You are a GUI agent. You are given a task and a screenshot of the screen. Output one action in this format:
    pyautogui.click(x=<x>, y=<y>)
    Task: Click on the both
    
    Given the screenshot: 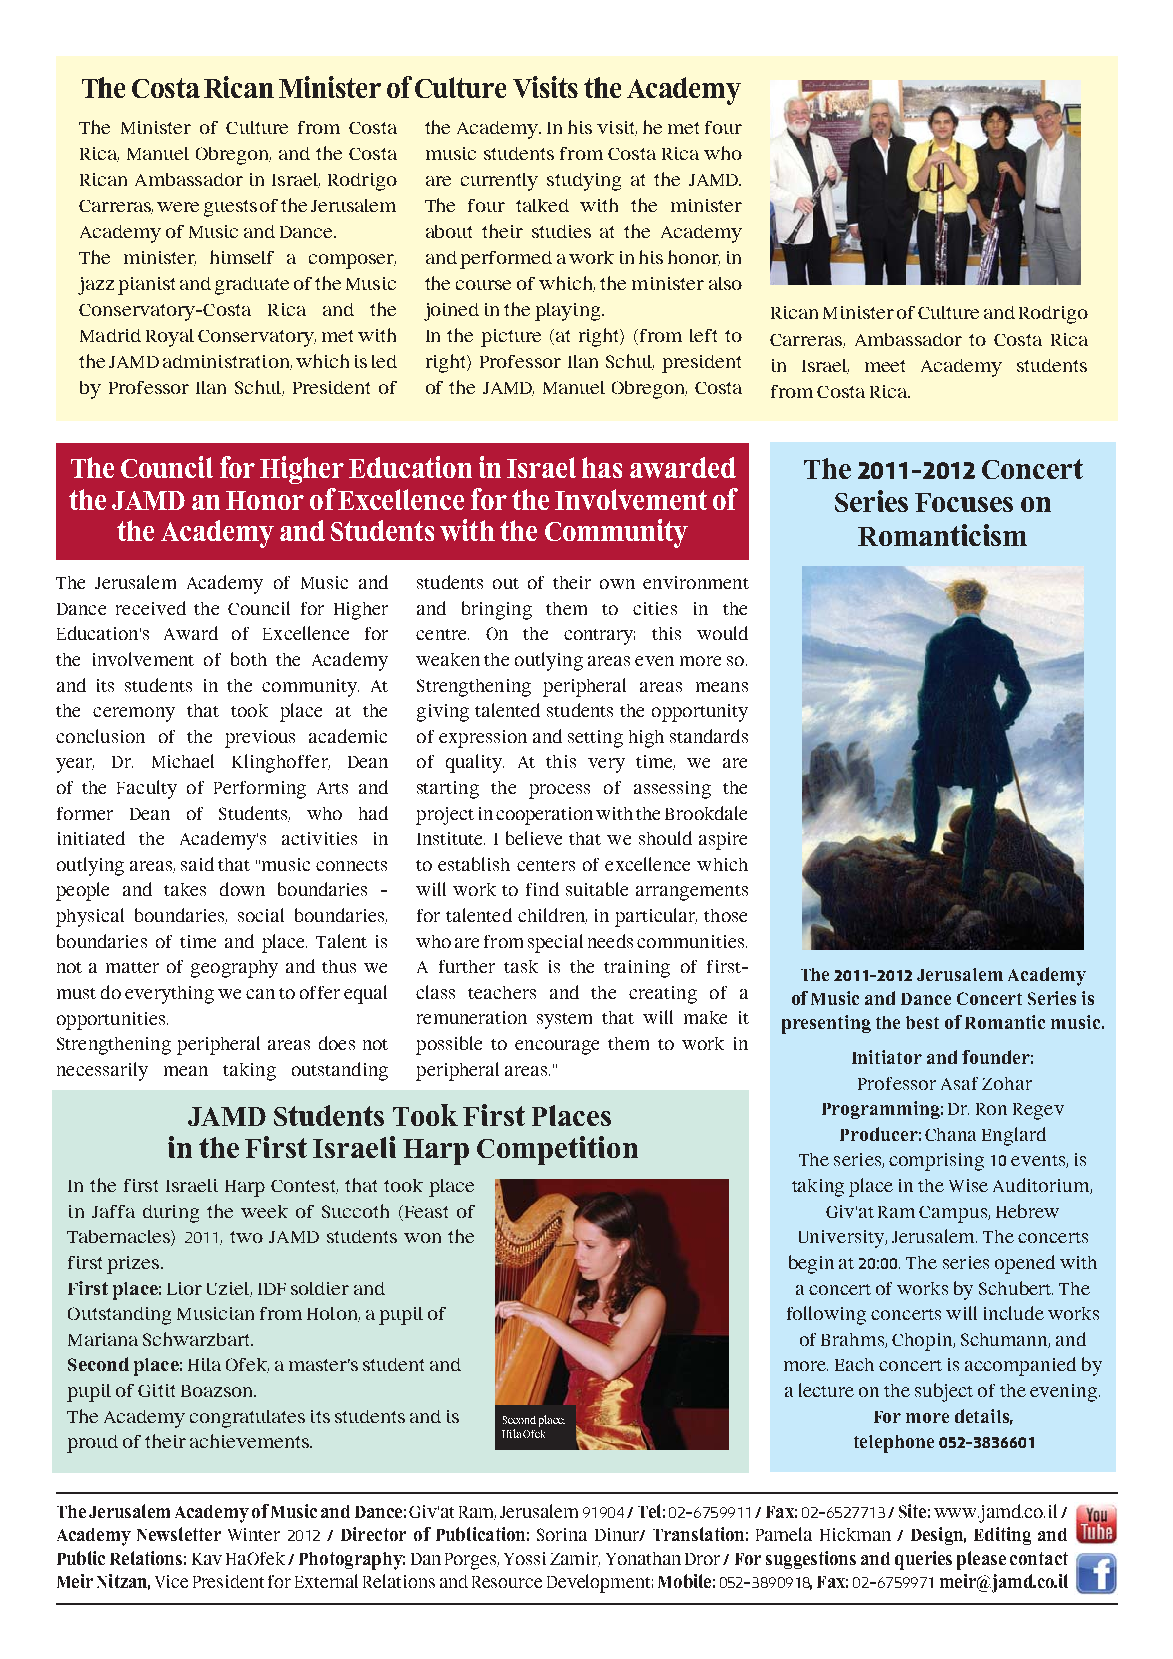 What is the action you would take?
    pyautogui.click(x=249, y=659)
